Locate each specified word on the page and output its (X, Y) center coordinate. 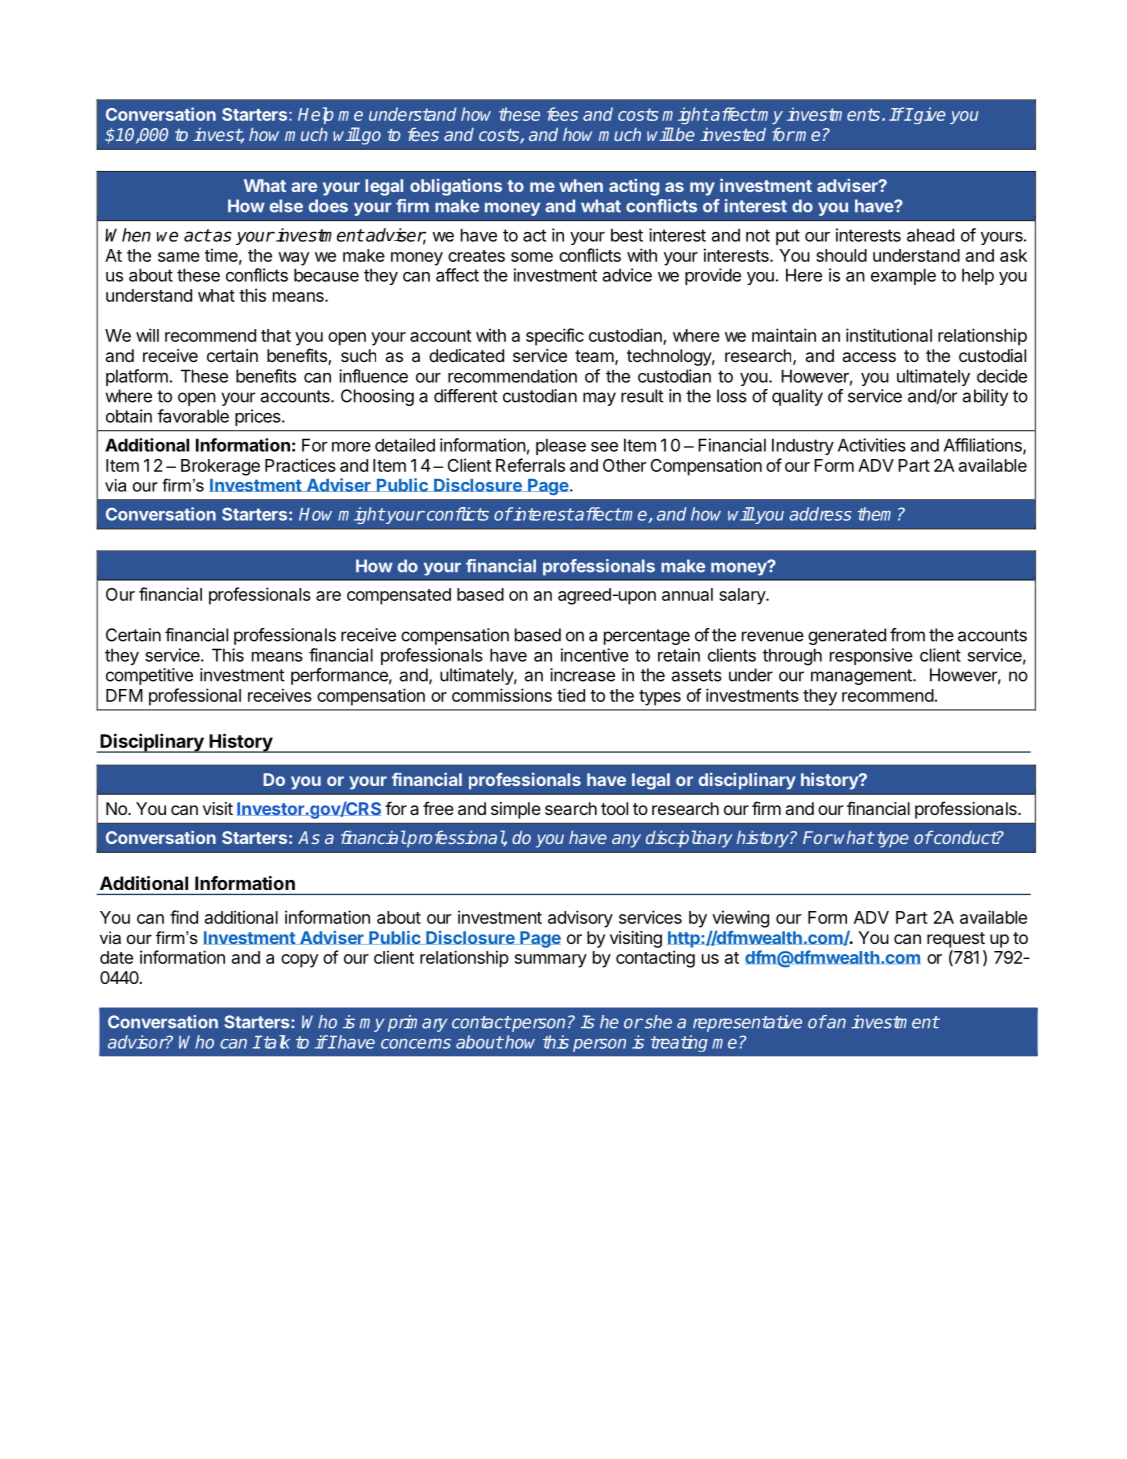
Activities (872, 445)
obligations (456, 187)
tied (571, 695)
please (561, 446)
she (657, 1022)
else (286, 206)
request (956, 940)
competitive (149, 676)
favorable (193, 416)
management (862, 677)
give (929, 115)
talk (275, 1042)
